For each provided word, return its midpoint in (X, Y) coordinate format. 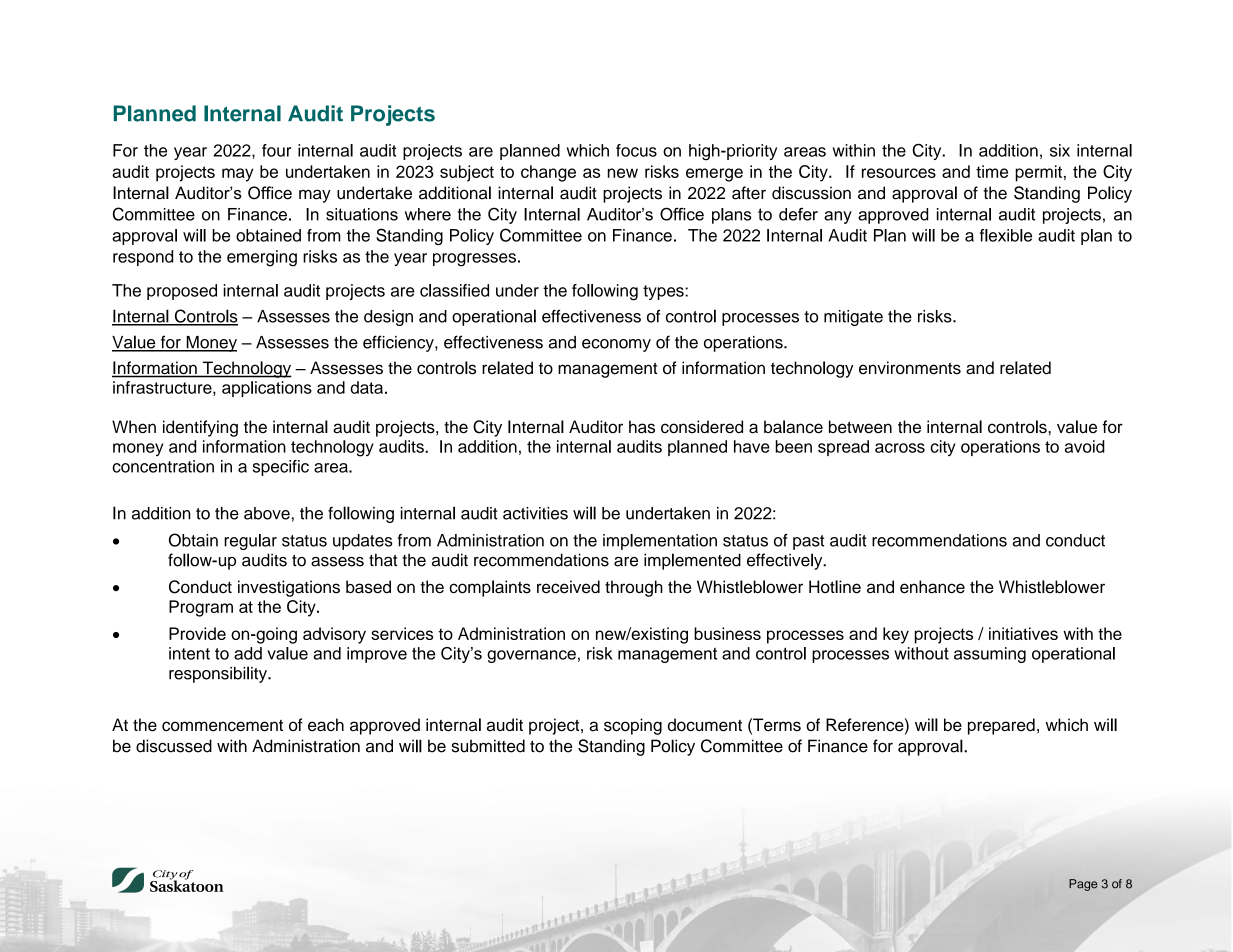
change (548, 173)
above (267, 513)
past (808, 542)
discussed (174, 746)
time (992, 171)
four (276, 150)
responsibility (219, 674)
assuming (990, 655)
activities (535, 513)
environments (910, 368)
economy (616, 345)
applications (267, 389)
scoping (633, 726)
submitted (488, 746)
